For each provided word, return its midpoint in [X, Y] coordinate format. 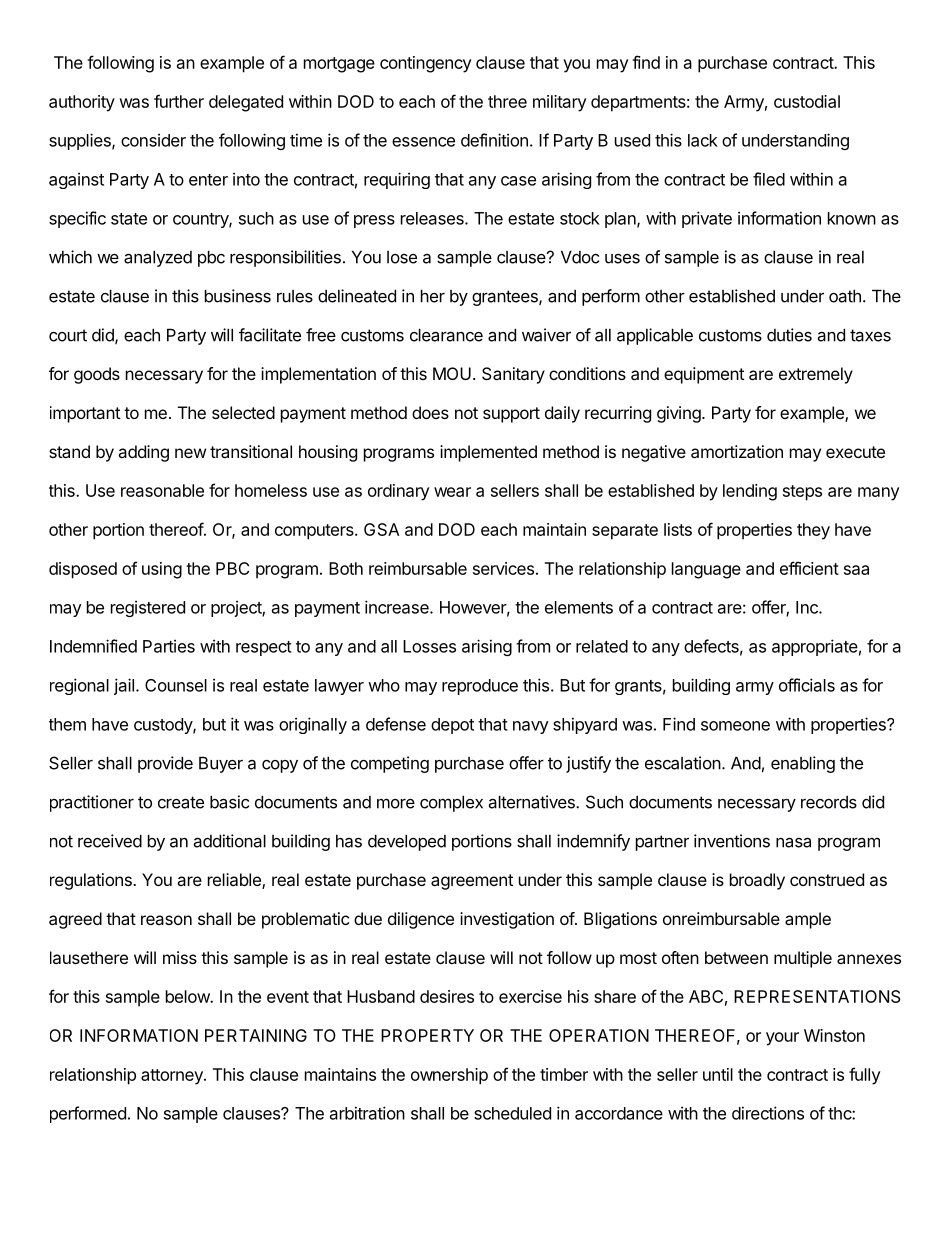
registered [148, 608]
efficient [809, 568]
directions [768, 1113]
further [179, 101]
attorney [173, 1077]
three [507, 101]
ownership [449, 1076]
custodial [807, 101]
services [503, 568]
